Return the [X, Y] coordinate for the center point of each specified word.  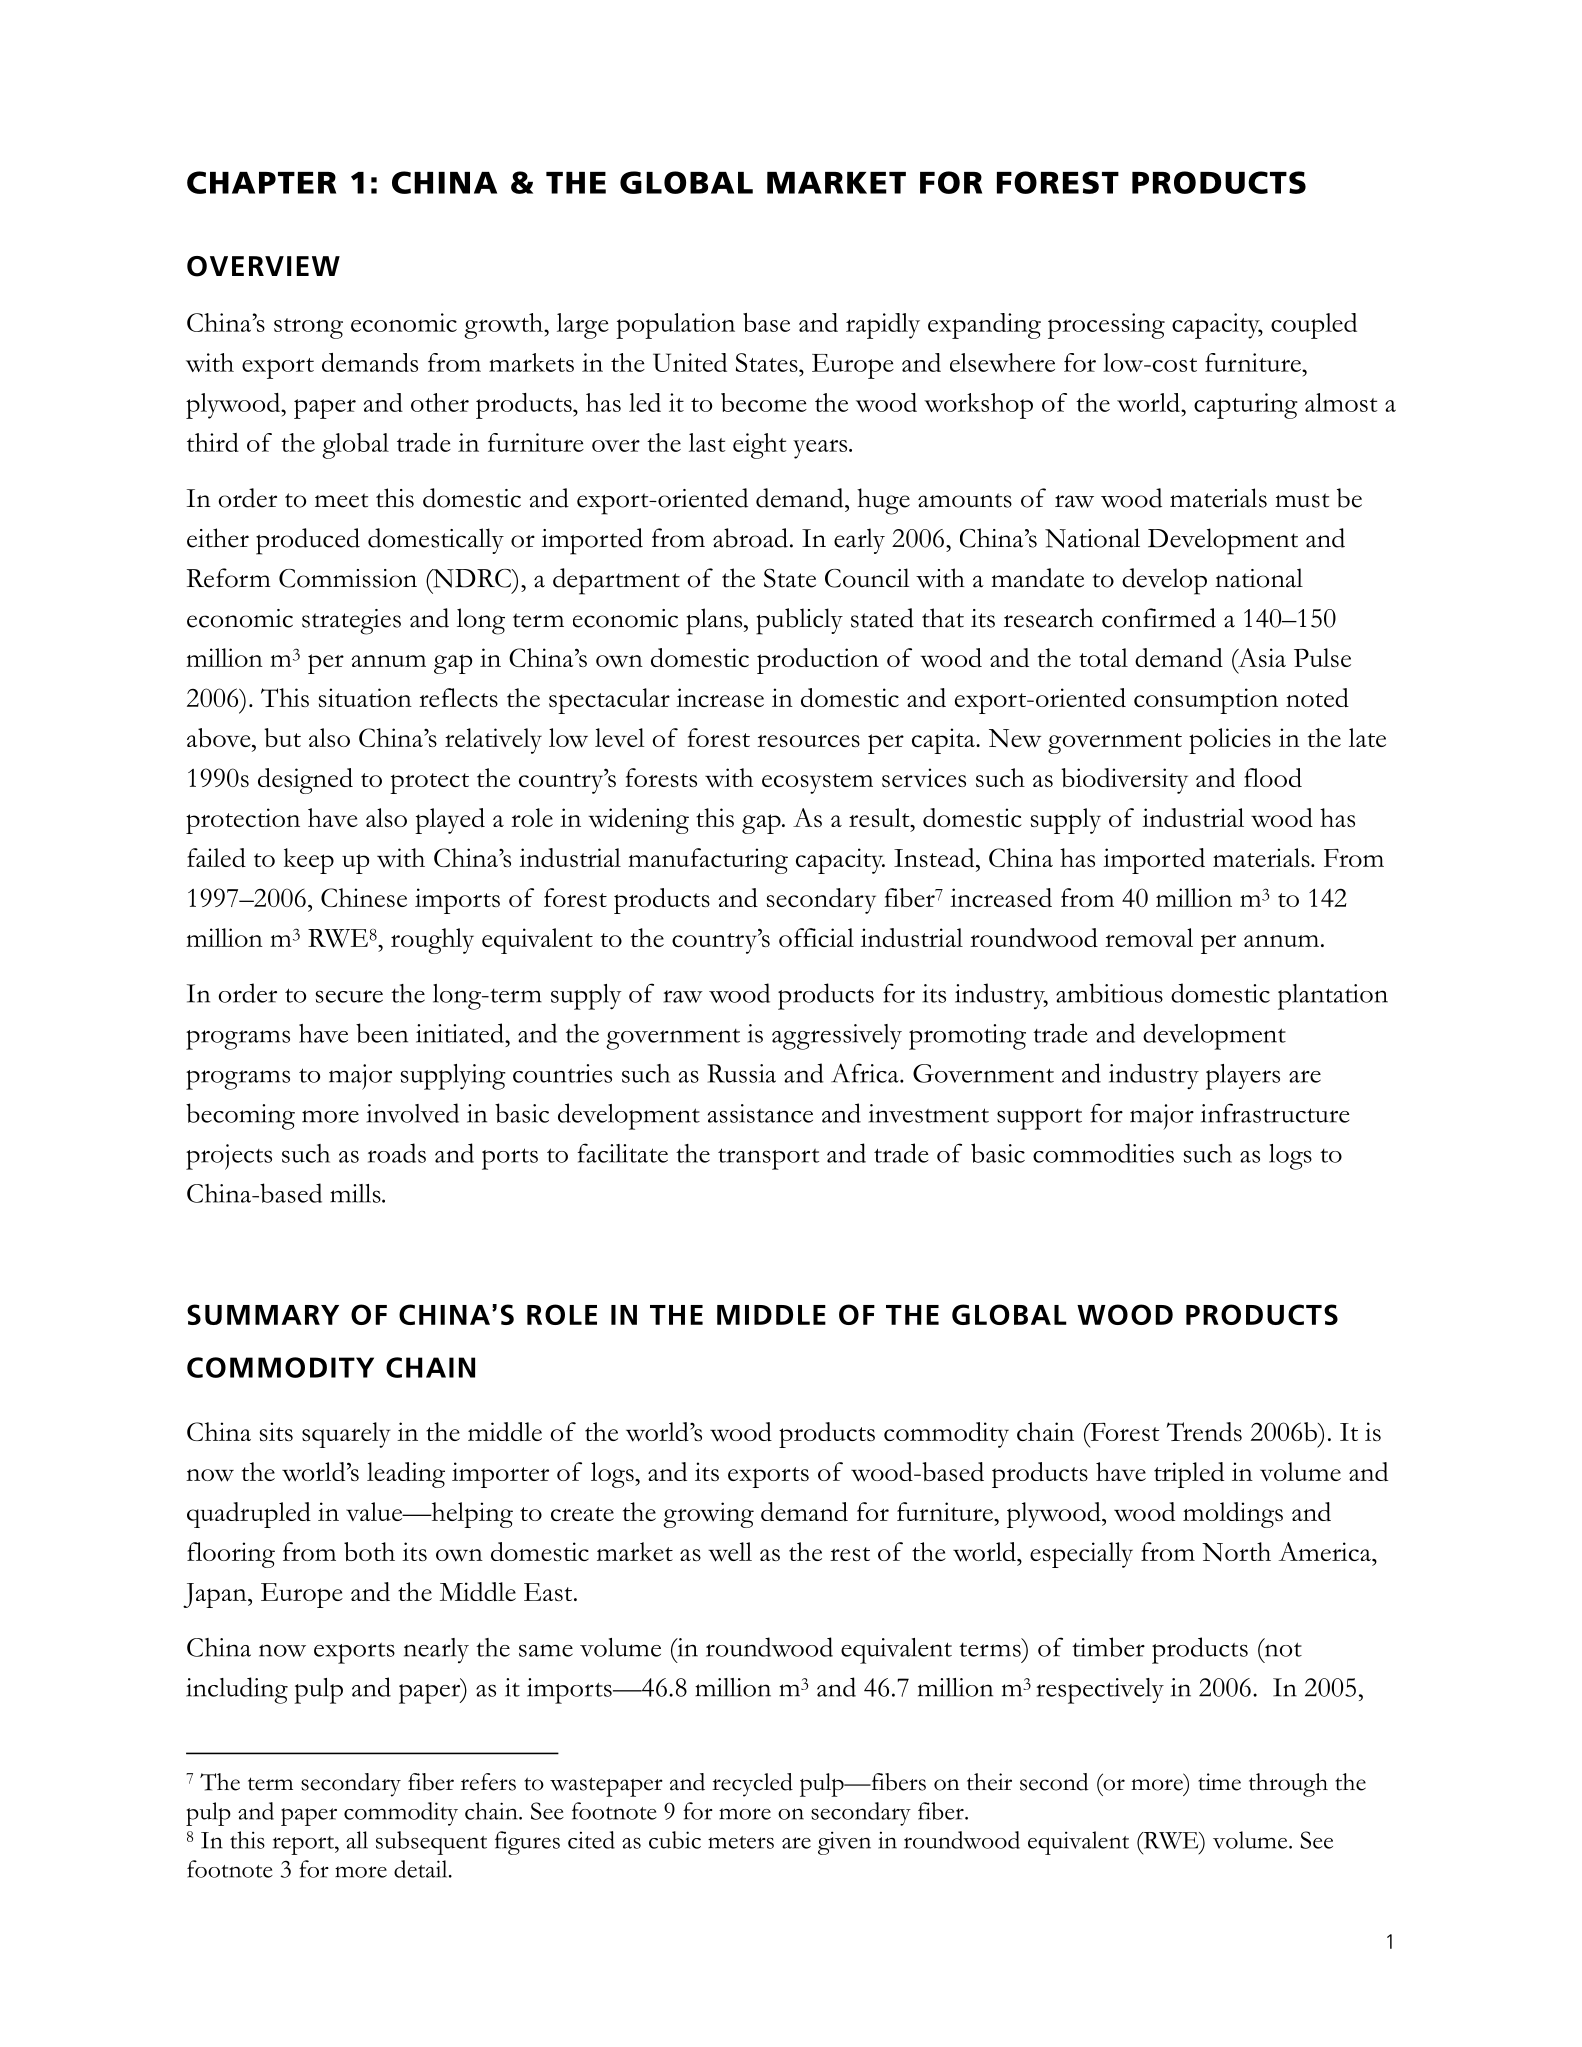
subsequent [431, 1843]
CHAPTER [261, 182]
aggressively [837, 1037]
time [1219, 1782]
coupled [1314, 326]
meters [741, 1842]
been [382, 1033]
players [1243, 1077]
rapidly [883, 326]
